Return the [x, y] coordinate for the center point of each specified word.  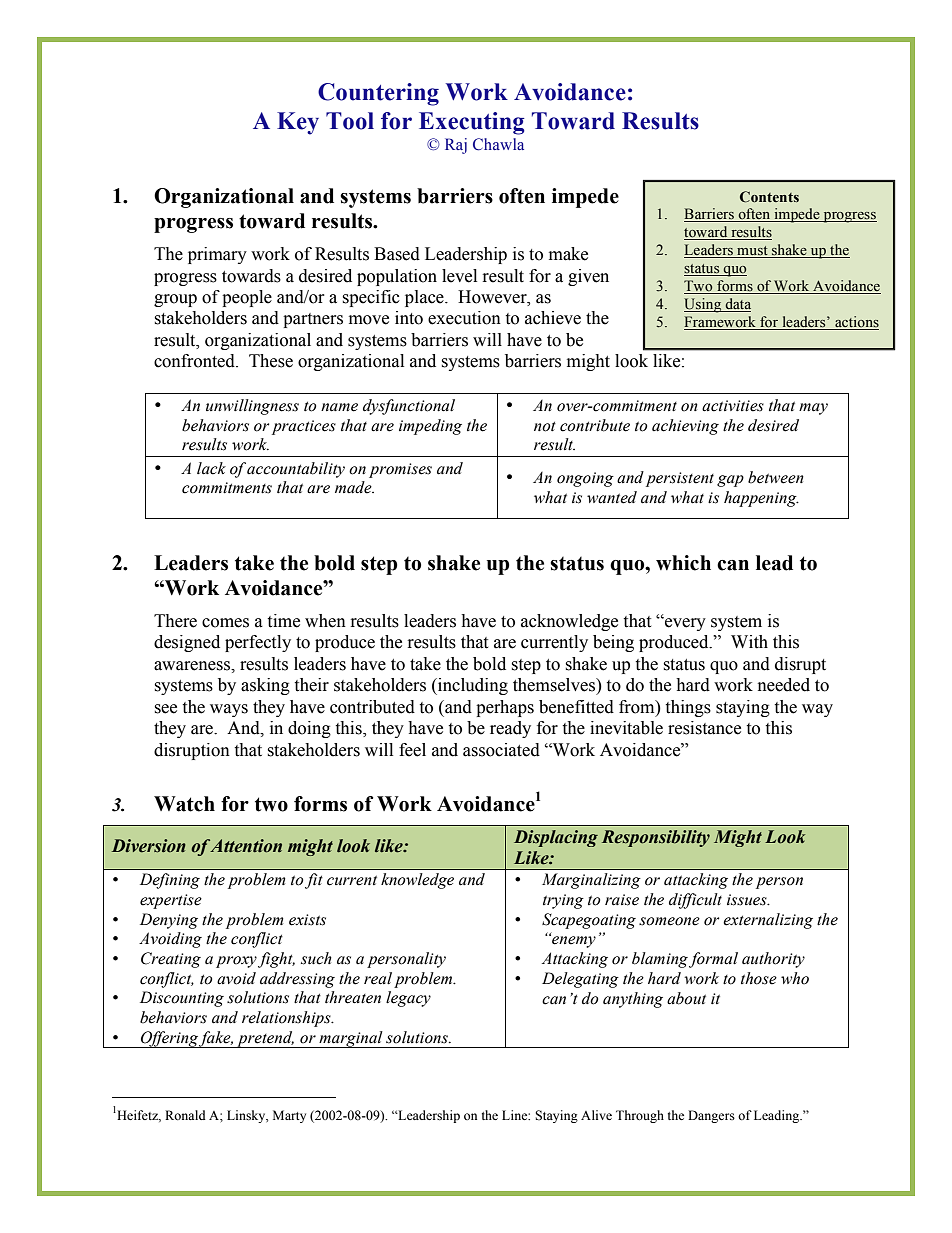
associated [501, 750]
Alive [596, 1115]
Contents [769, 197]
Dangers [711, 1116]
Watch [184, 804]
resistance [704, 728]
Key [298, 123]
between [776, 477]
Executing [472, 123]
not [545, 427]
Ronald [185, 1115]
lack [211, 468]
